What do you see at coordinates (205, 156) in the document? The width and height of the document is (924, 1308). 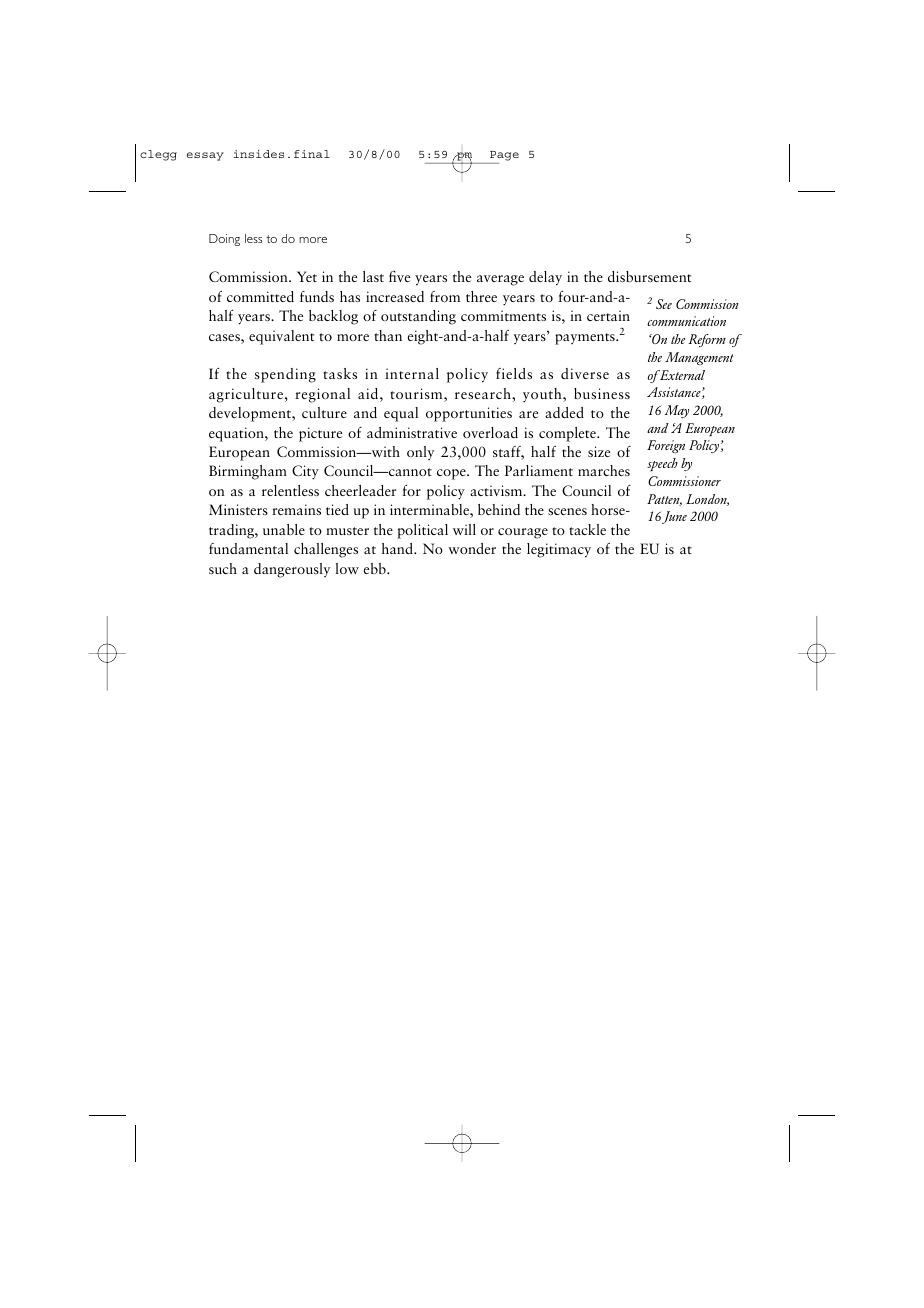 I see `essay` at bounding box center [205, 156].
